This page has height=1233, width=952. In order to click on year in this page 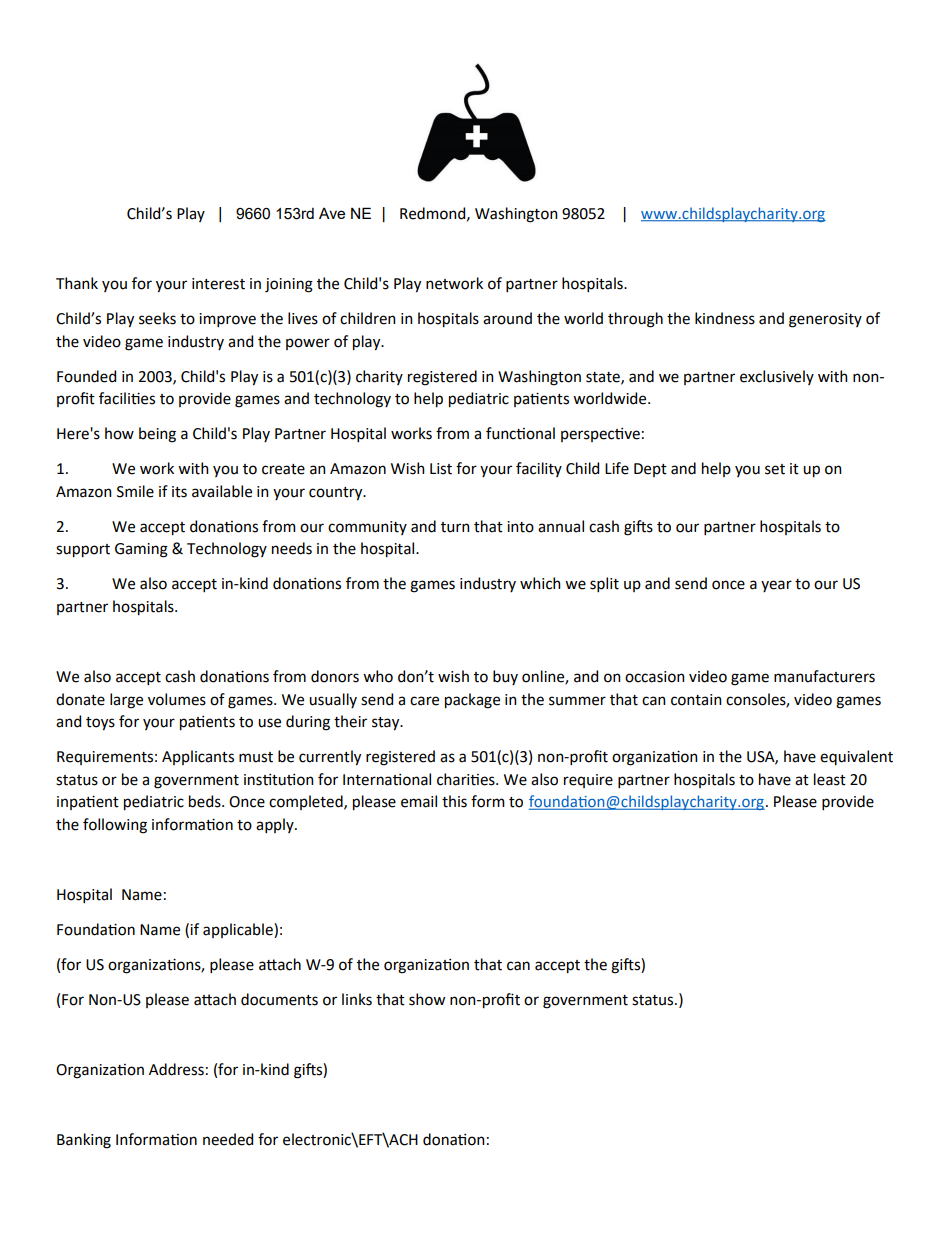, I will do `click(776, 586)`.
